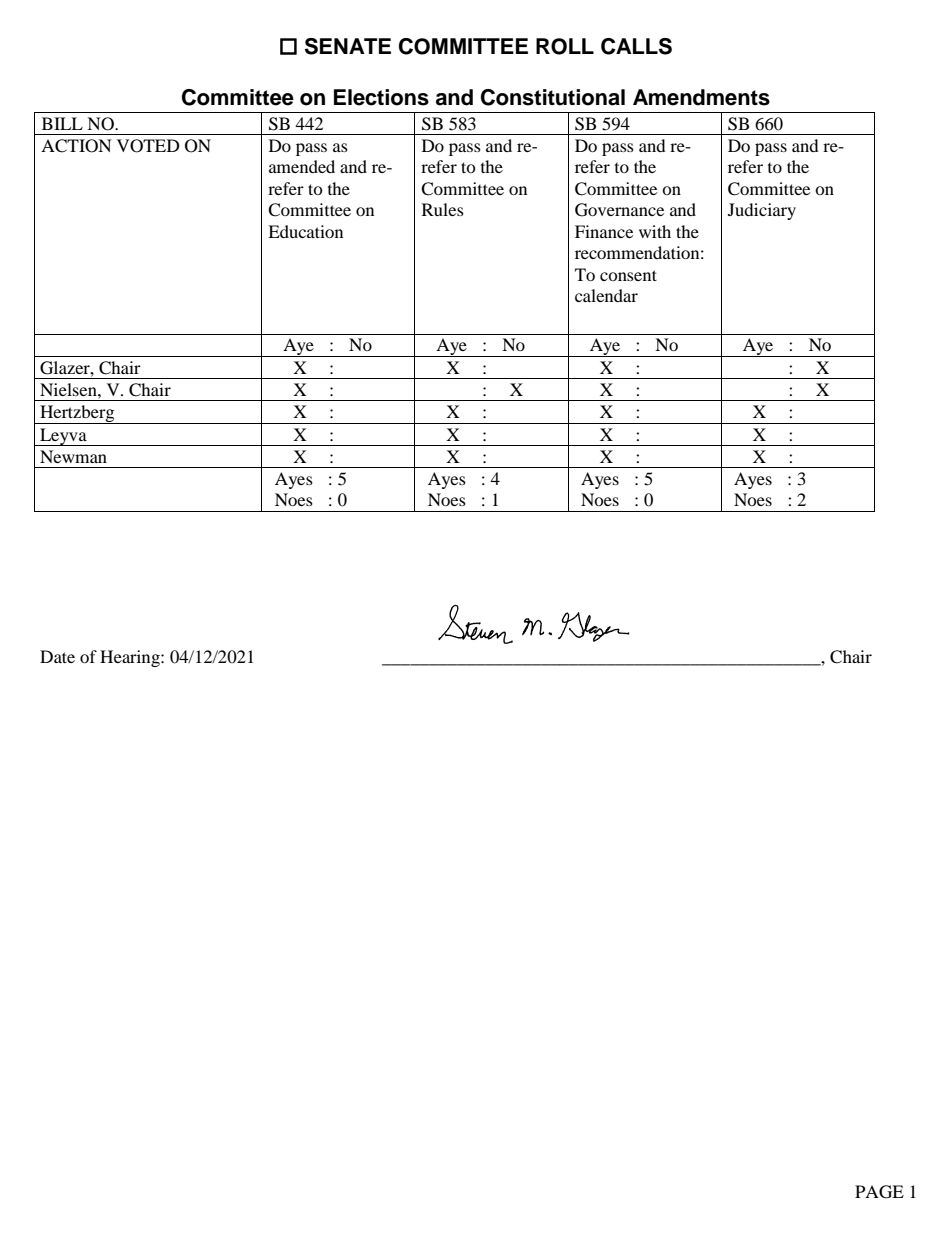 Image resolution: width=952 pixels, height=1233 pixels. I want to click on Newman, so click(73, 456).
